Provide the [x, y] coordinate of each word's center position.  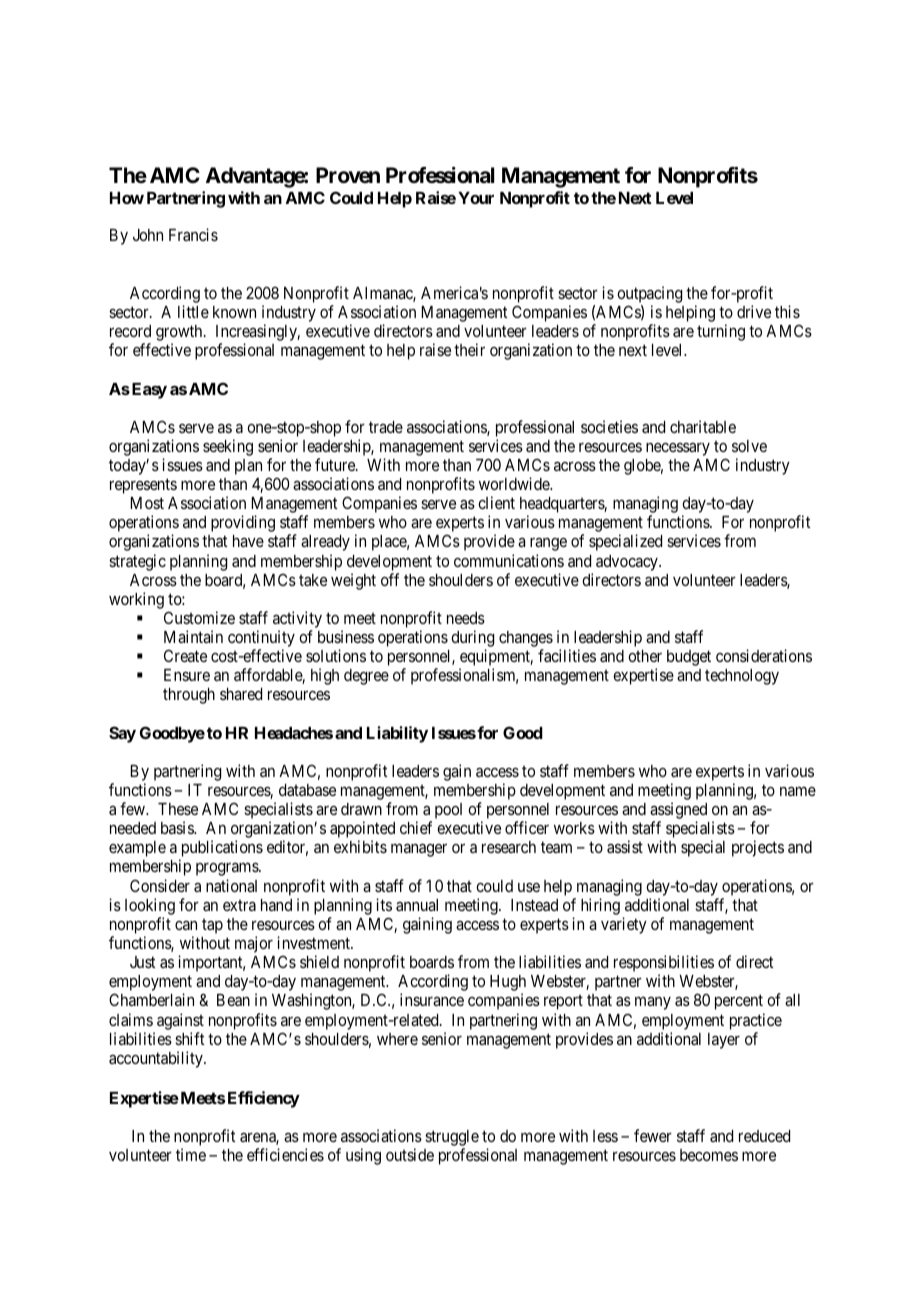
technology [742, 677]
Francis [193, 234]
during [472, 640]
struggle [452, 1139]
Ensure [187, 675]
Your [476, 198]
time [191, 1154]
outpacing [649, 294]
